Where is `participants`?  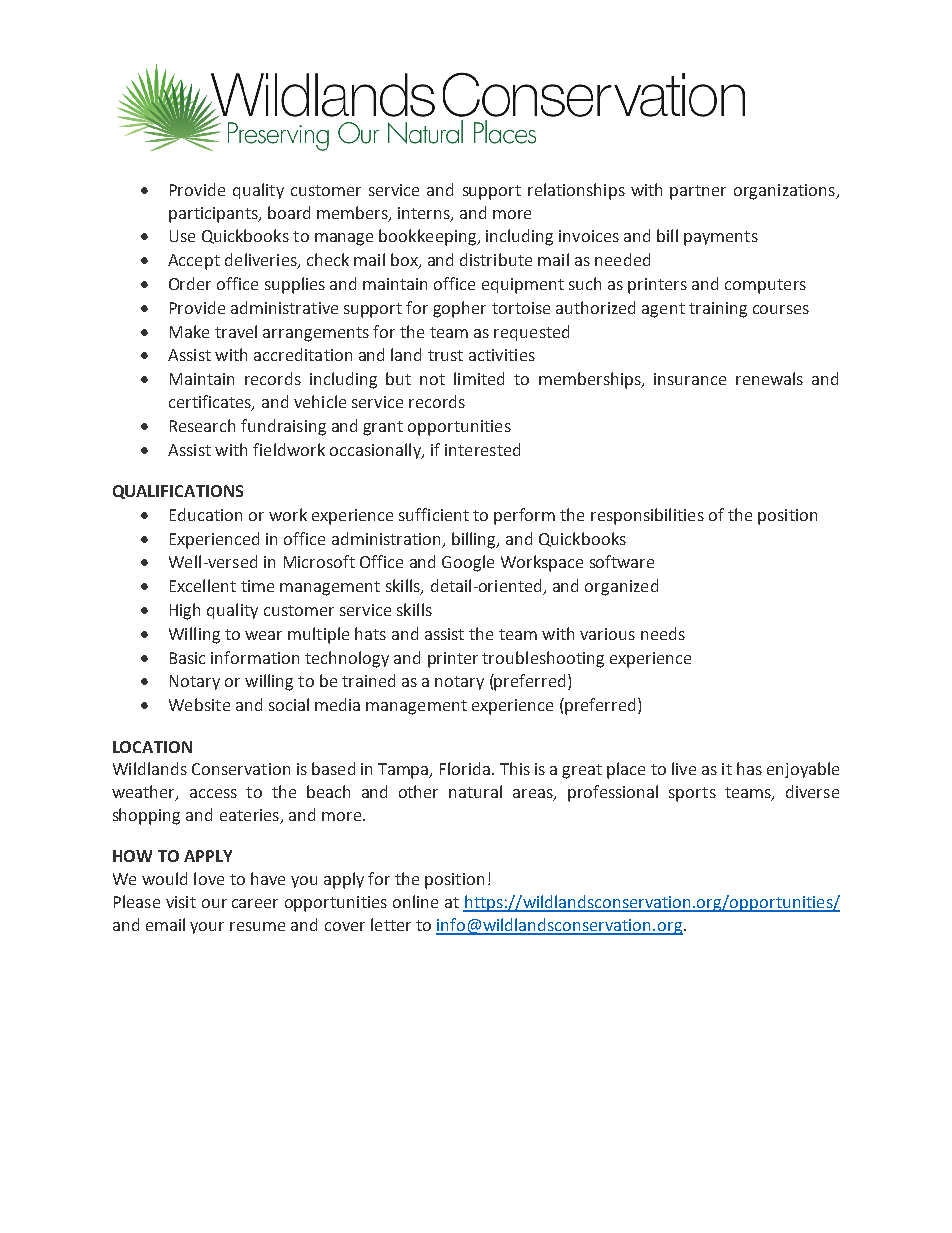
participants is located at coordinates (214, 215).
